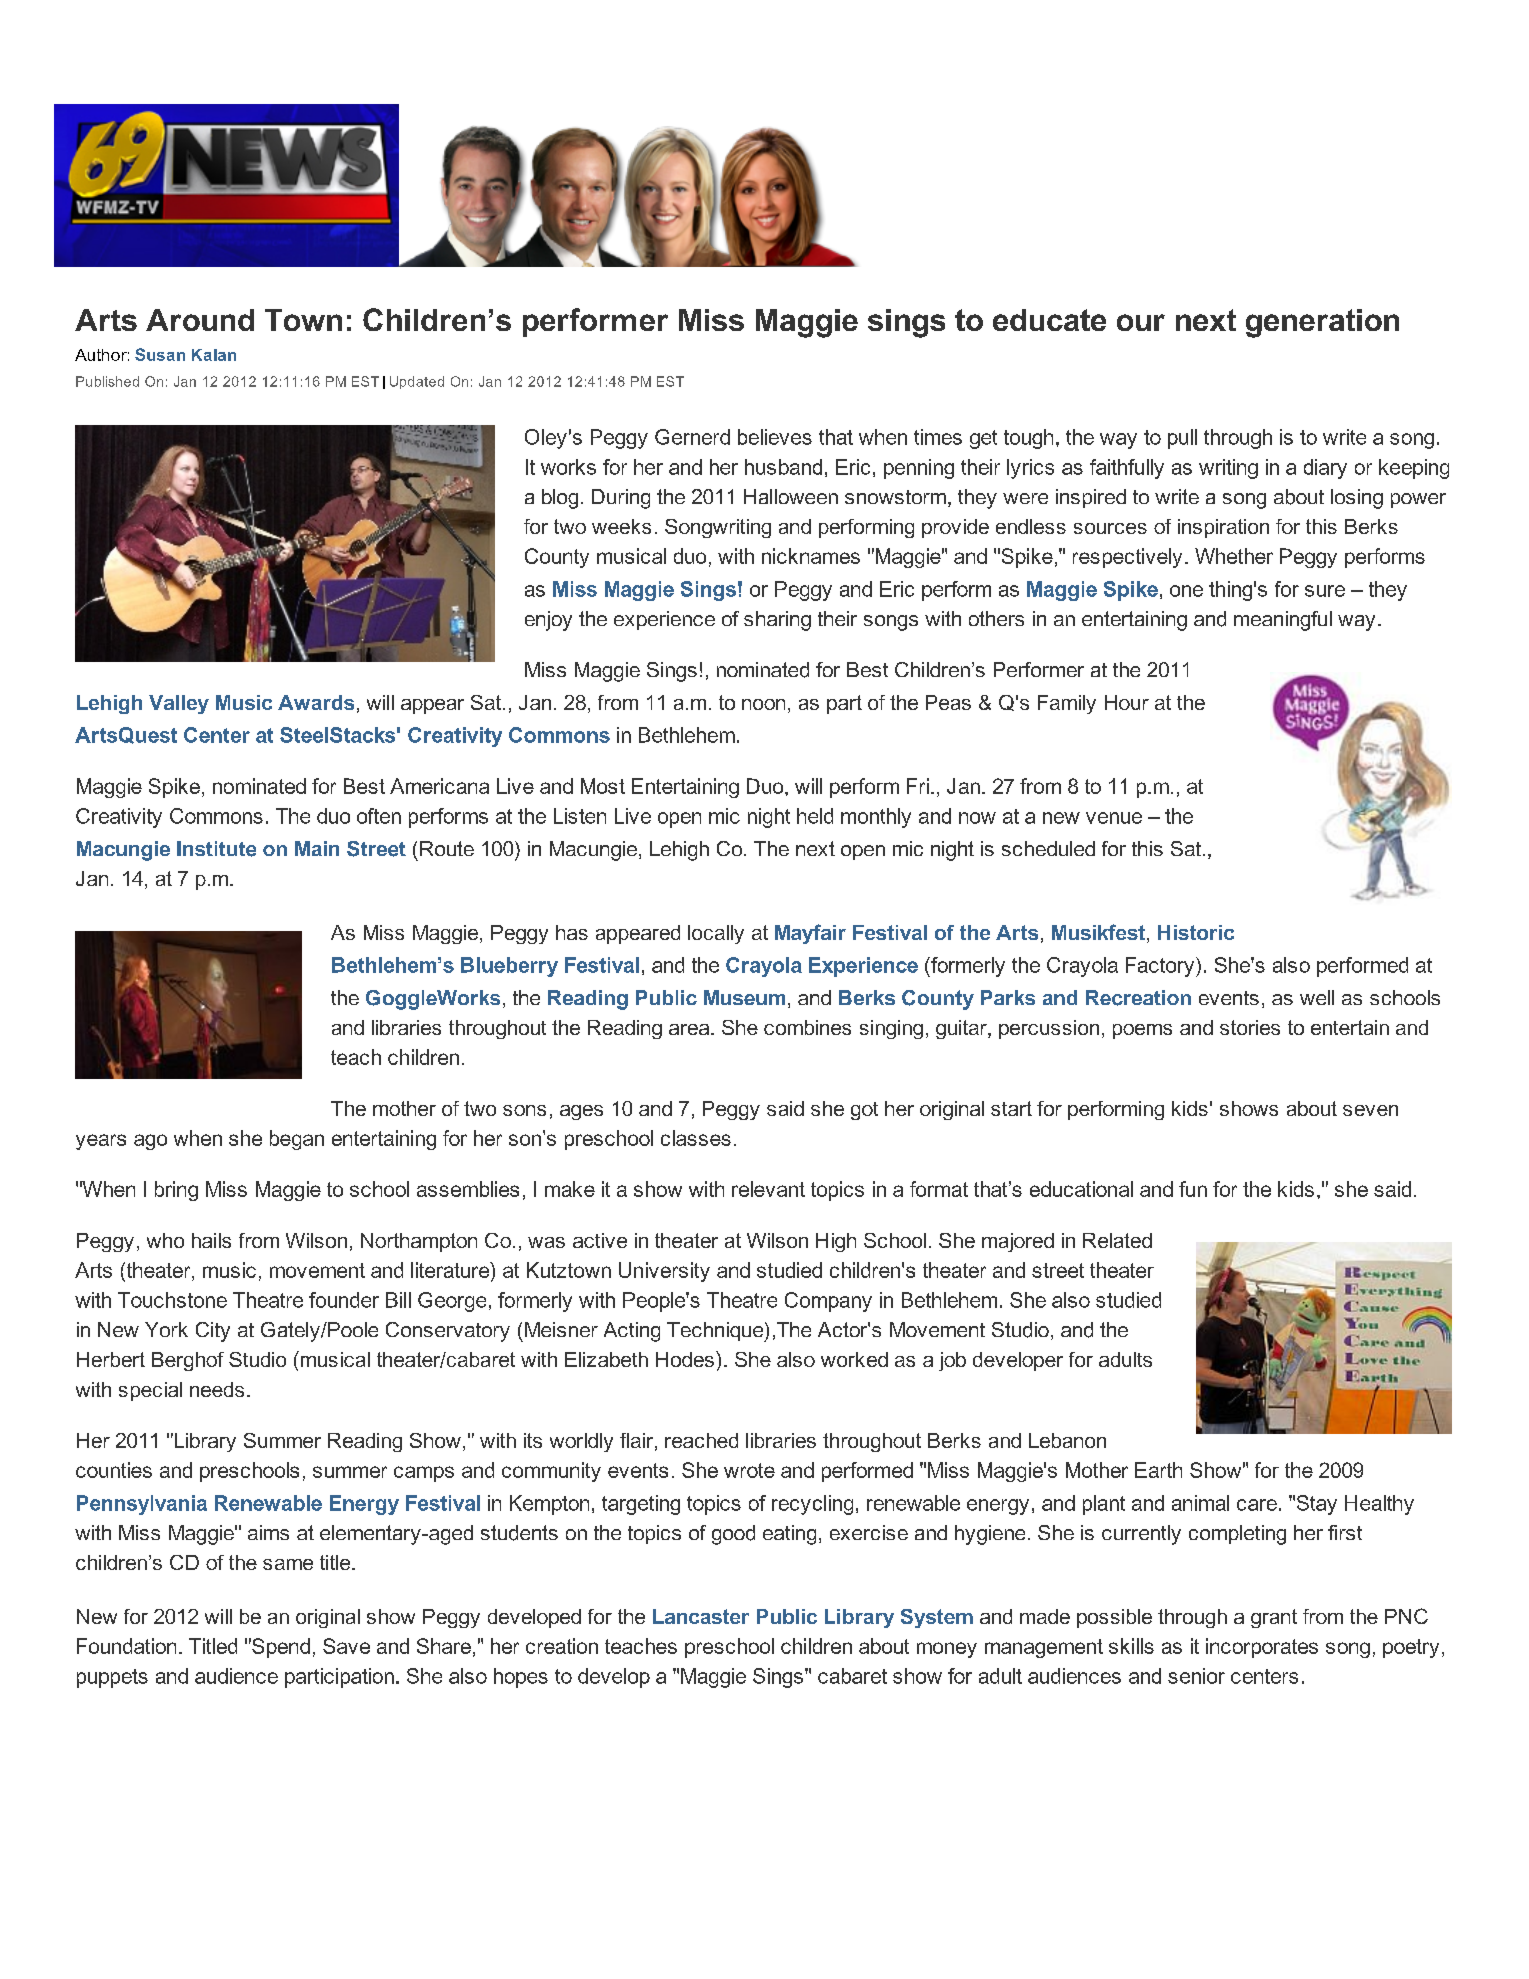  What do you see at coordinates (509, 967) in the page?
I see `Blueberry` at bounding box center [509, 967].
